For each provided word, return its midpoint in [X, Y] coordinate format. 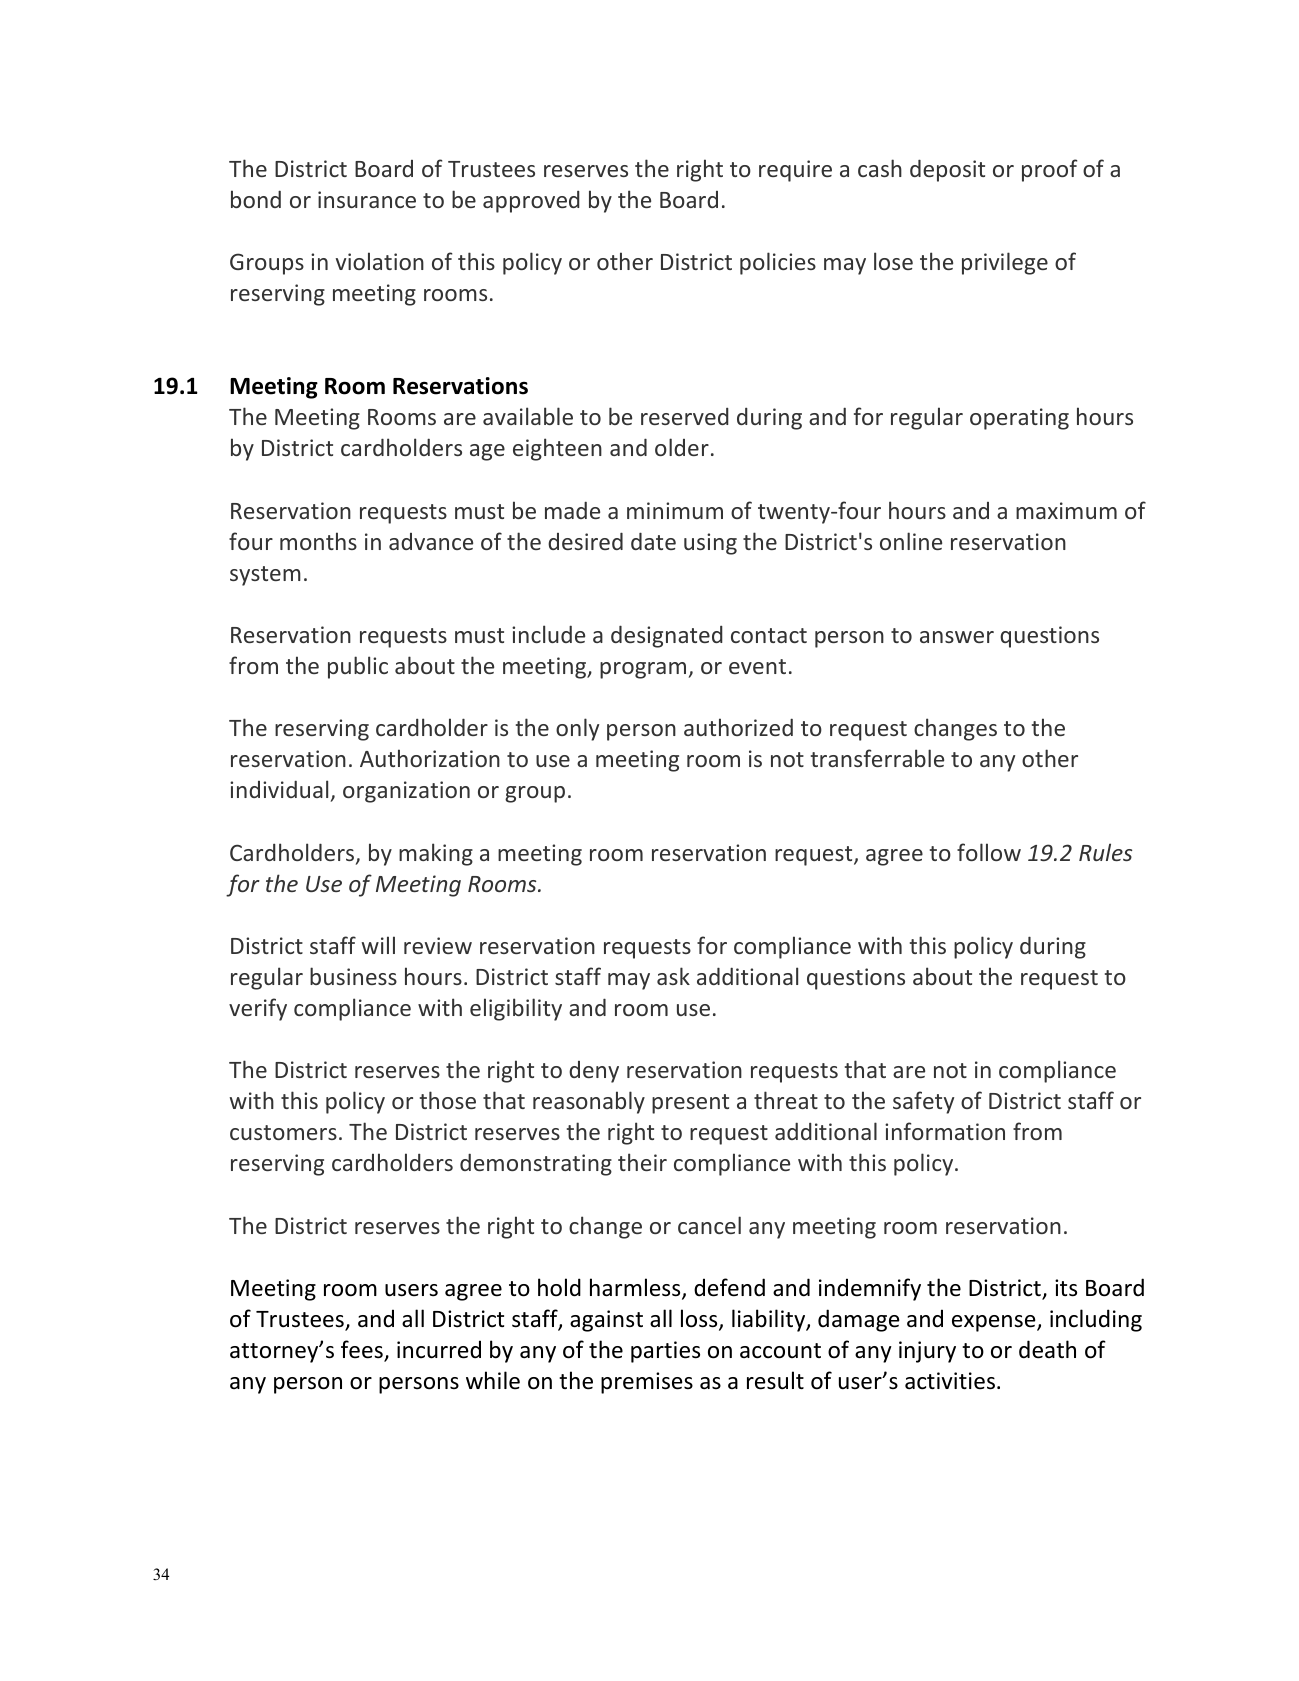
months [318, 541]
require [795, 171]
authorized [738, 727]
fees [363, 1350]
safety [923, 1102]
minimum [675, 510]
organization [406, 792]
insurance [367, 199]
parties [665, 1352]
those [448, 1100]
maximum [1066, 510]
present [690, 1104]
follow [989, 852]
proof [1049, 170]
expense [995, 1323]
